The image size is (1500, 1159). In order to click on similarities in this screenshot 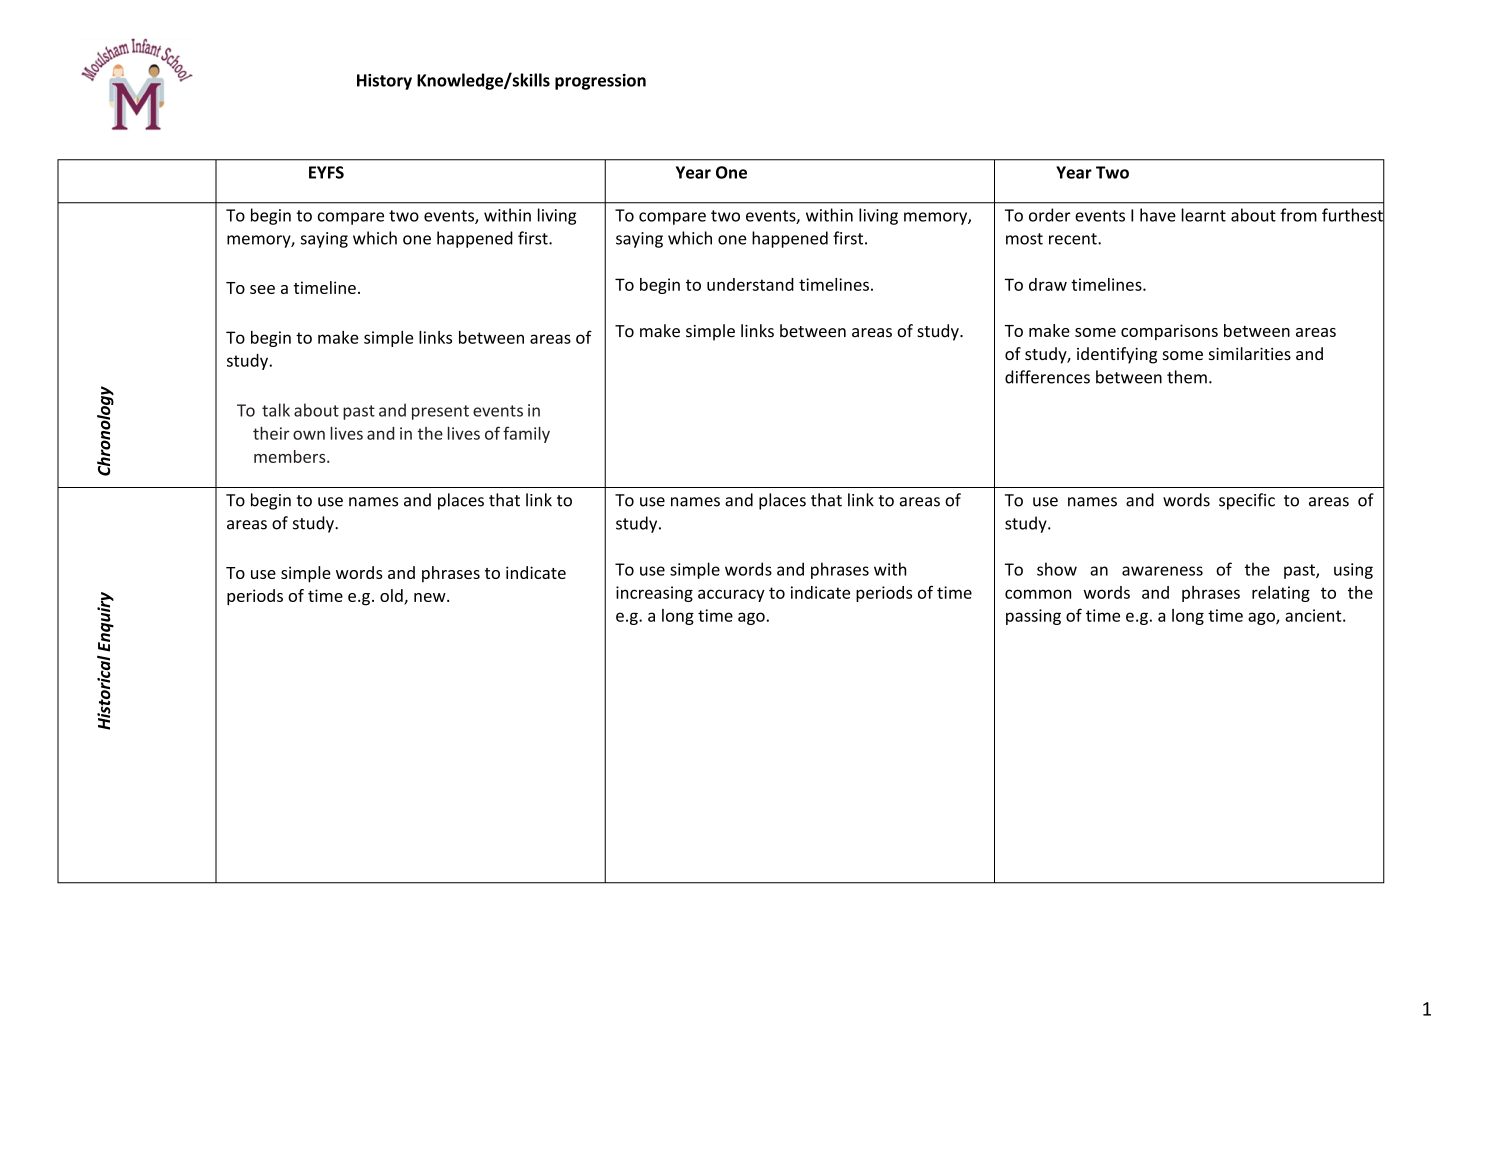, I will do `click(1250, 353)`.
